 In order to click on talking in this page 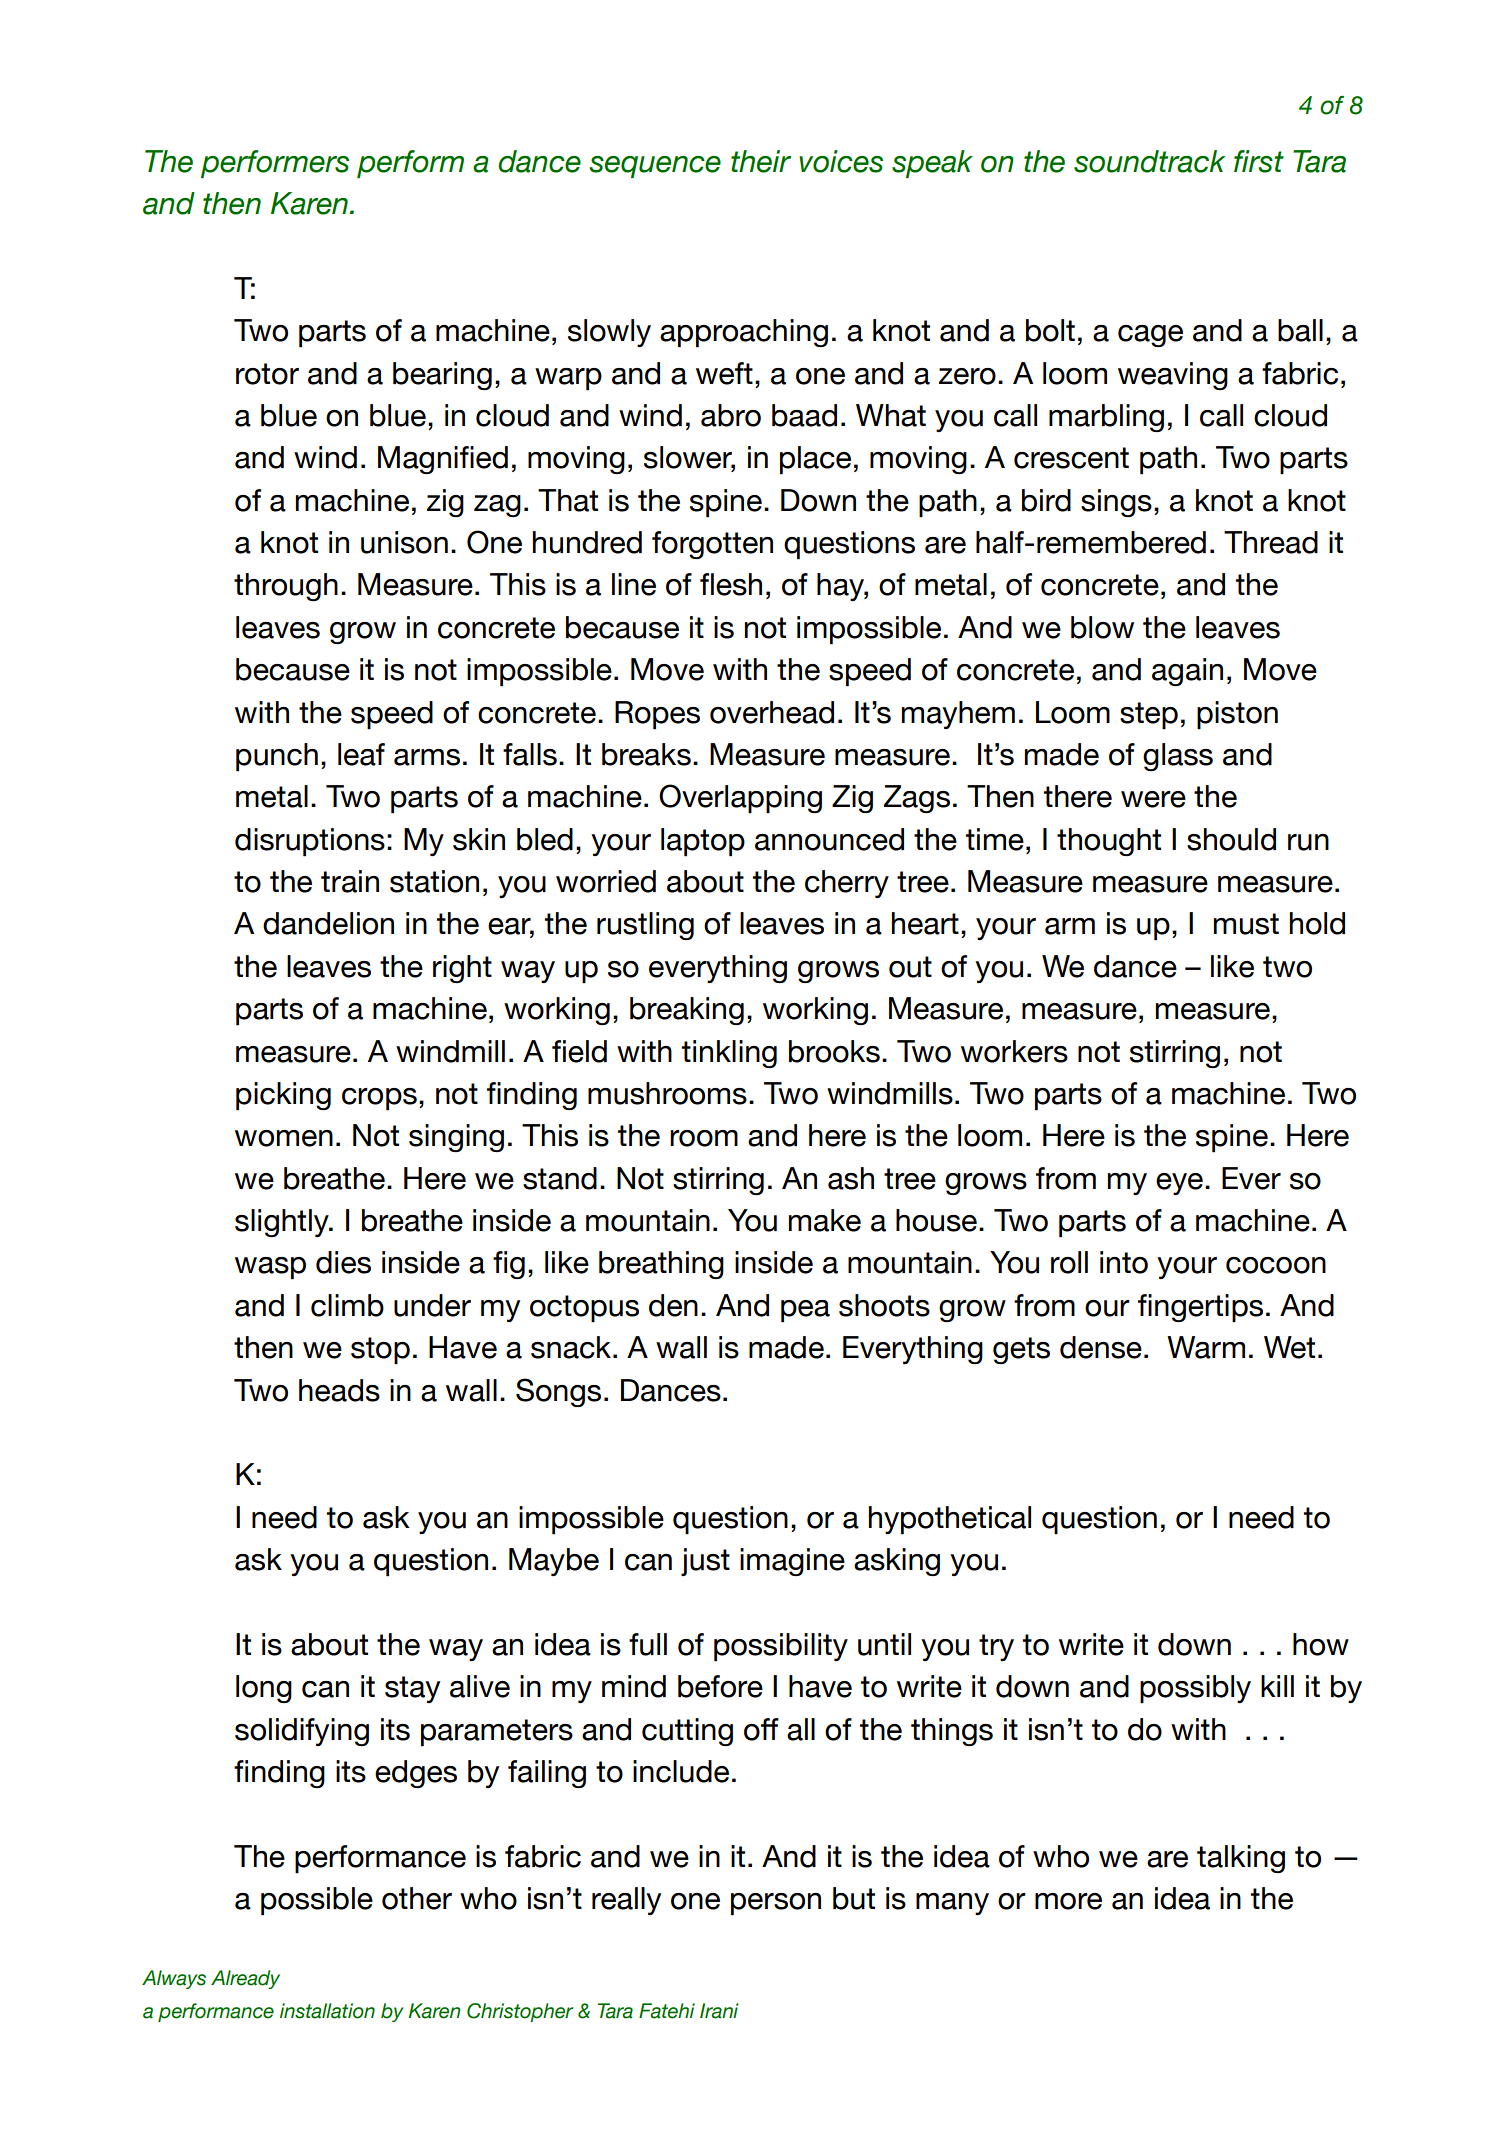, I will do `click(1241, 1859)`.
